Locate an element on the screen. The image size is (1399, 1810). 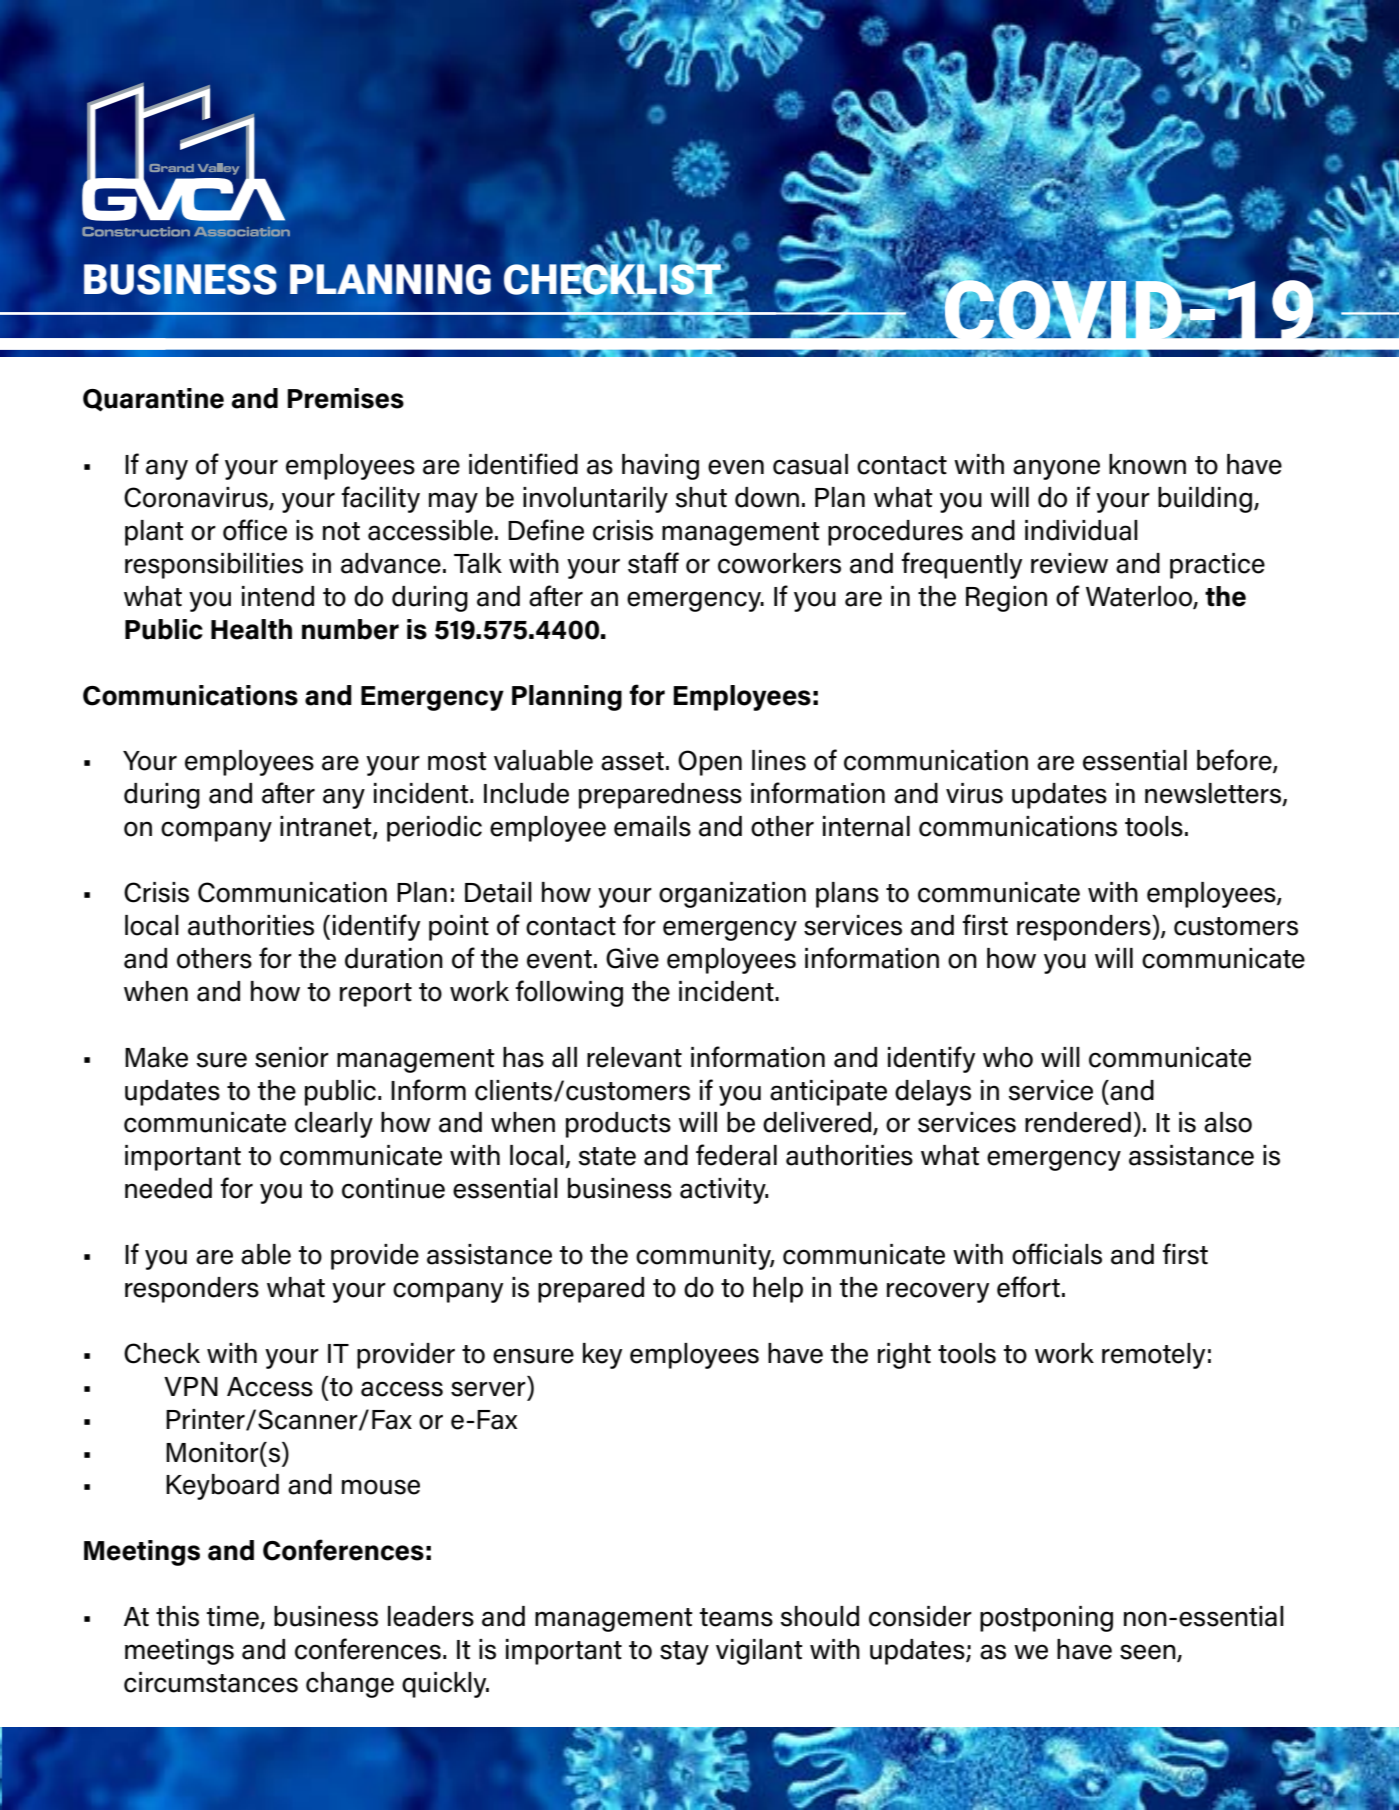
time is located at coordinates (233, 1617).
